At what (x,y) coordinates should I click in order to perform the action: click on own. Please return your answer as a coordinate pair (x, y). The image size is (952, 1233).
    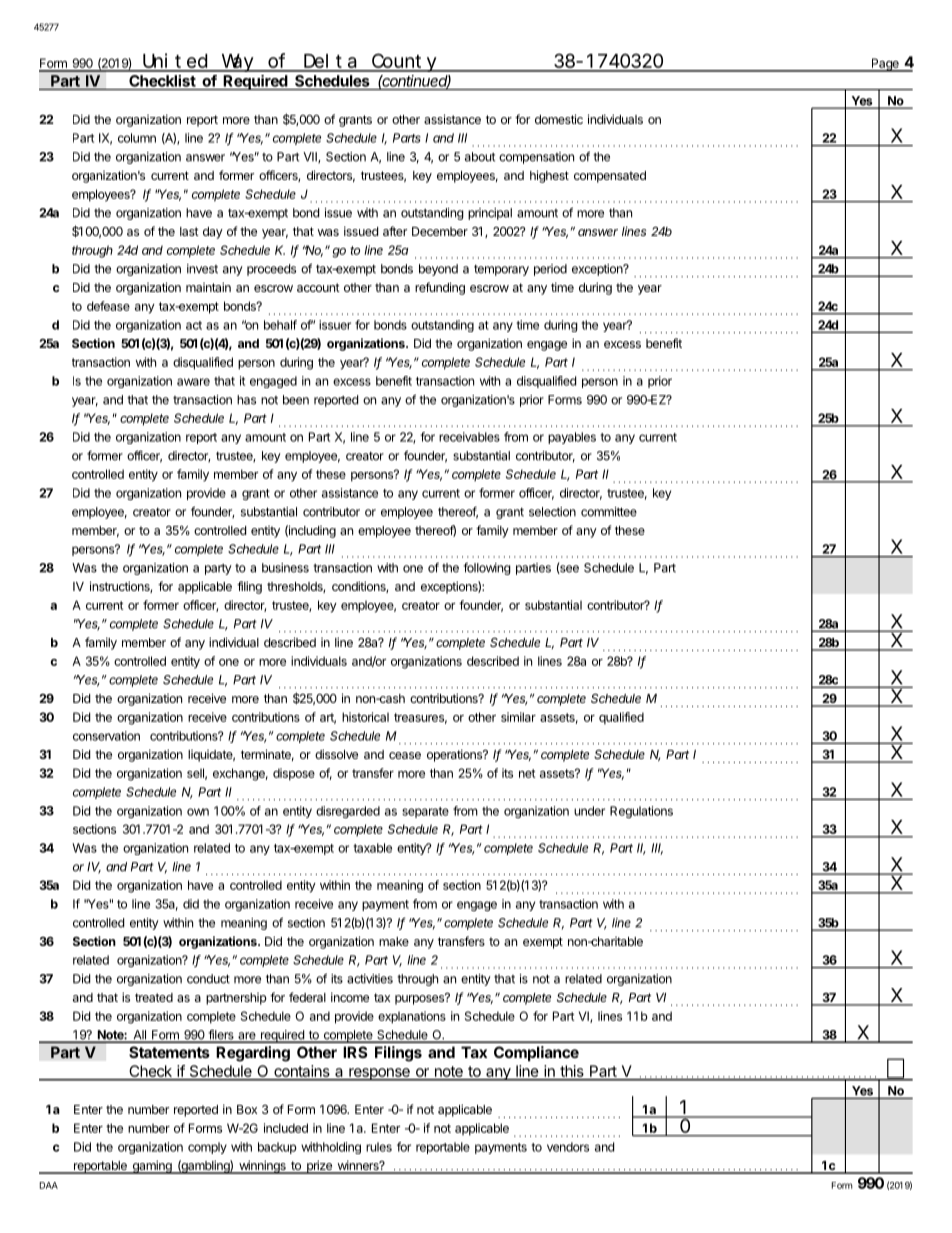
    Looking at the image, I should click on (198, 812).
